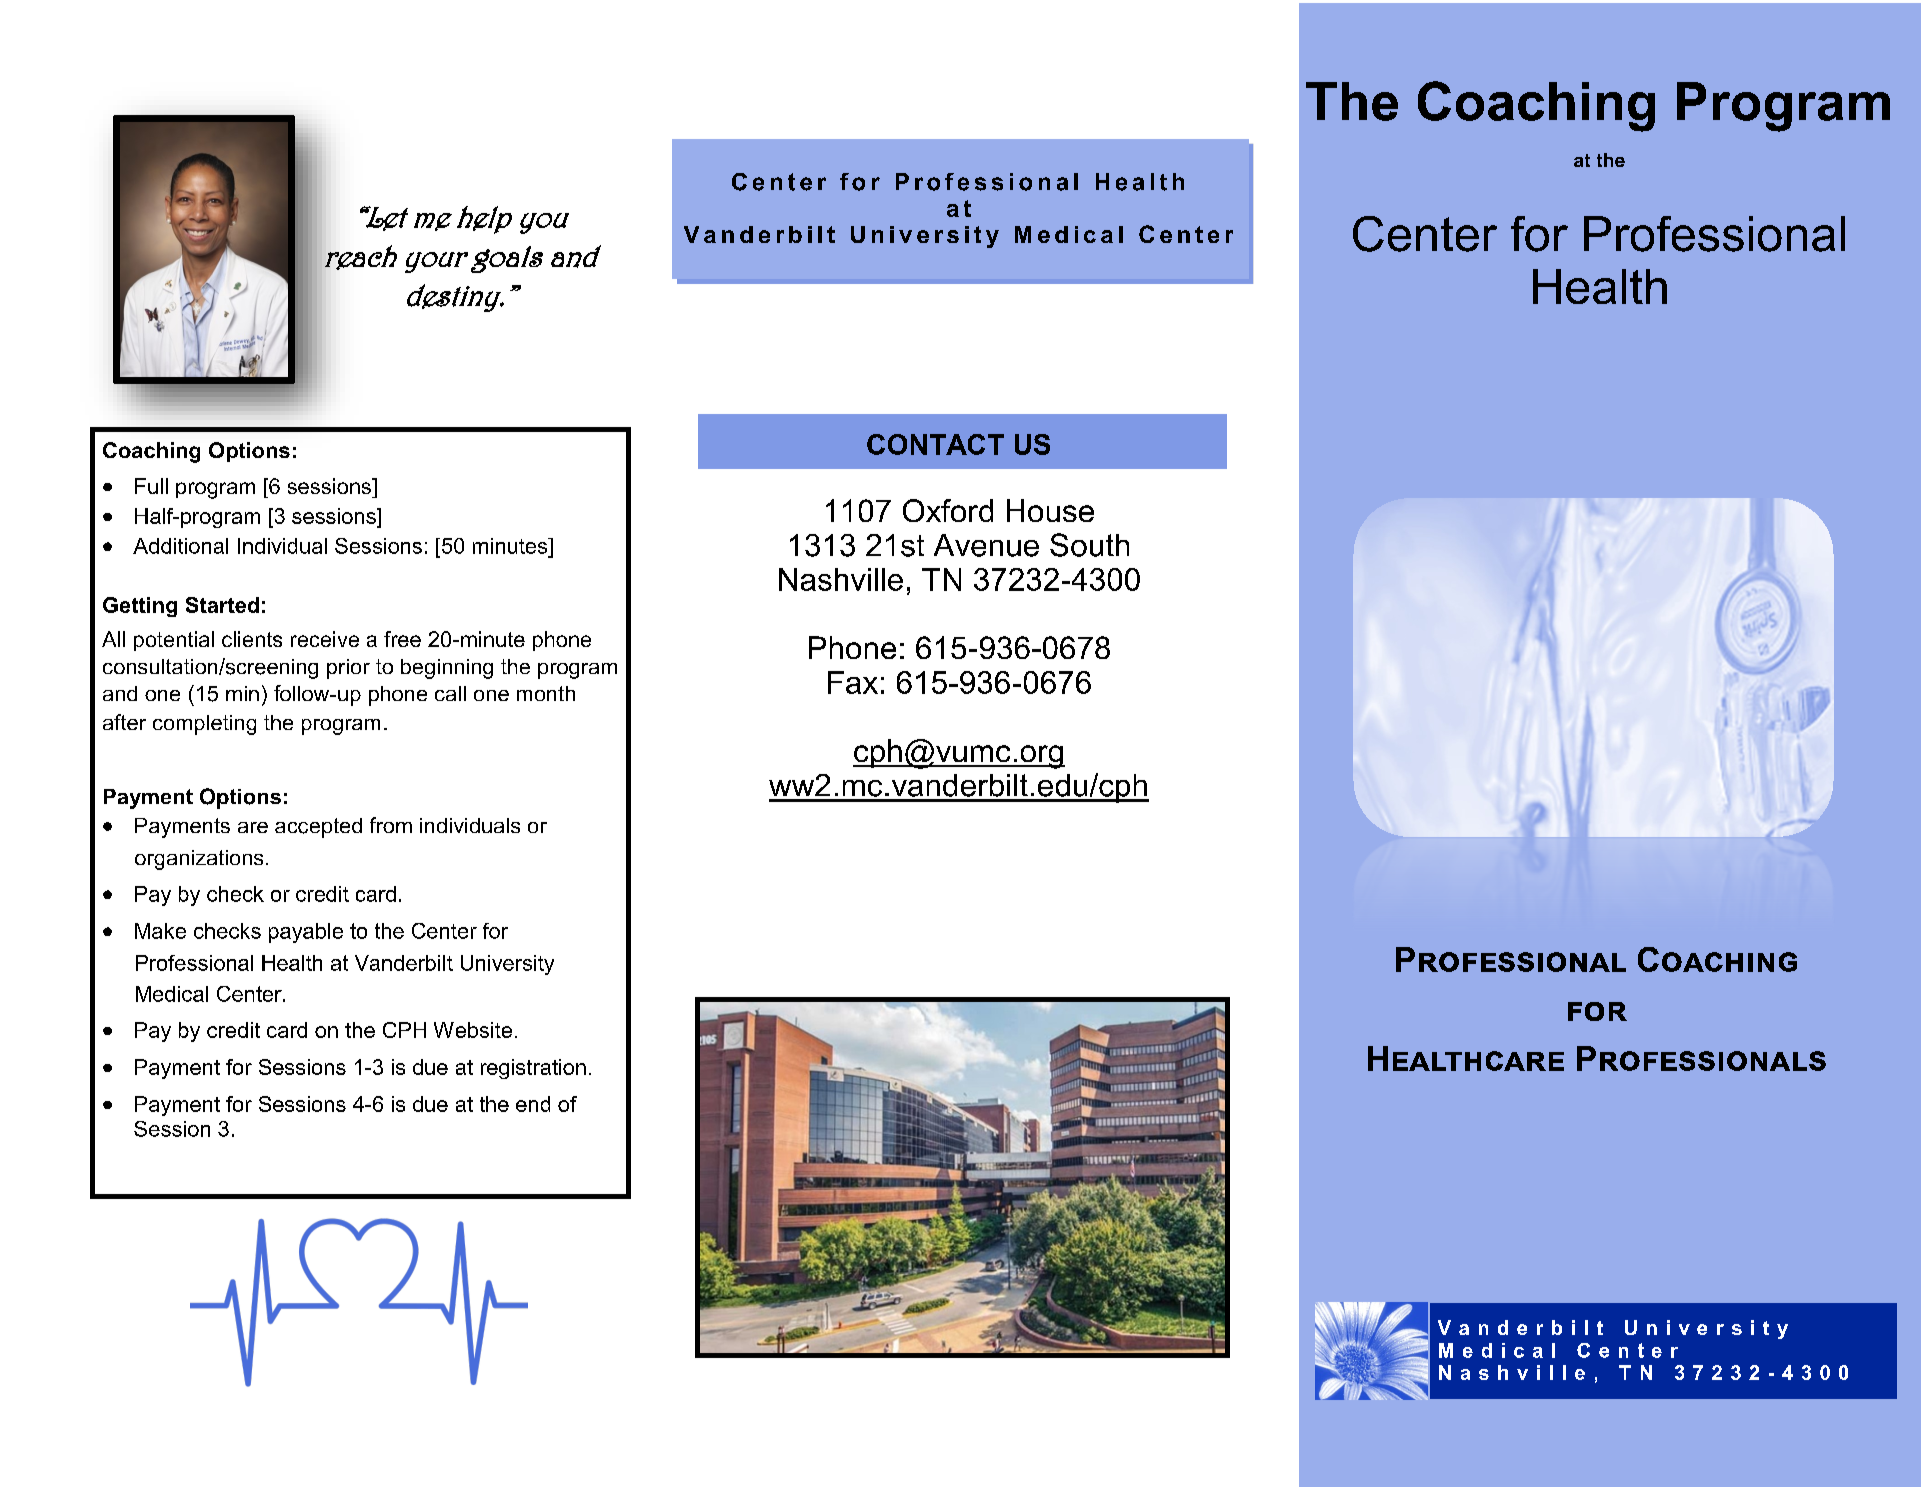  Describe the element at coordinates (935, 444) in the screenshot. I see `CONTACT` at that location.
